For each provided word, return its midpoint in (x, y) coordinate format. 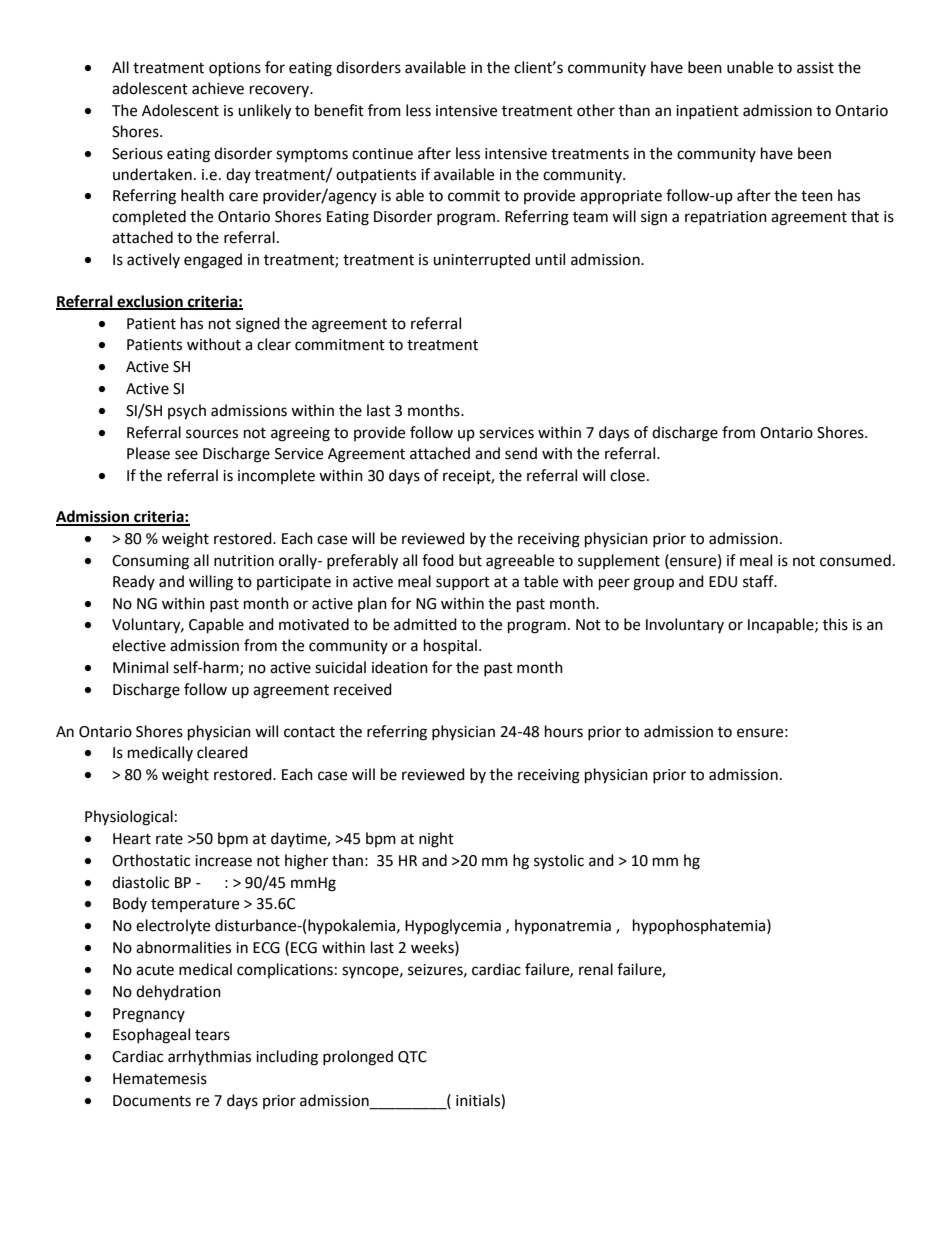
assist (815, 68)
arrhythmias (209, 1058)
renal (596, 969)
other (596, 110)
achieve (218, 88)
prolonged (358, 1058)
